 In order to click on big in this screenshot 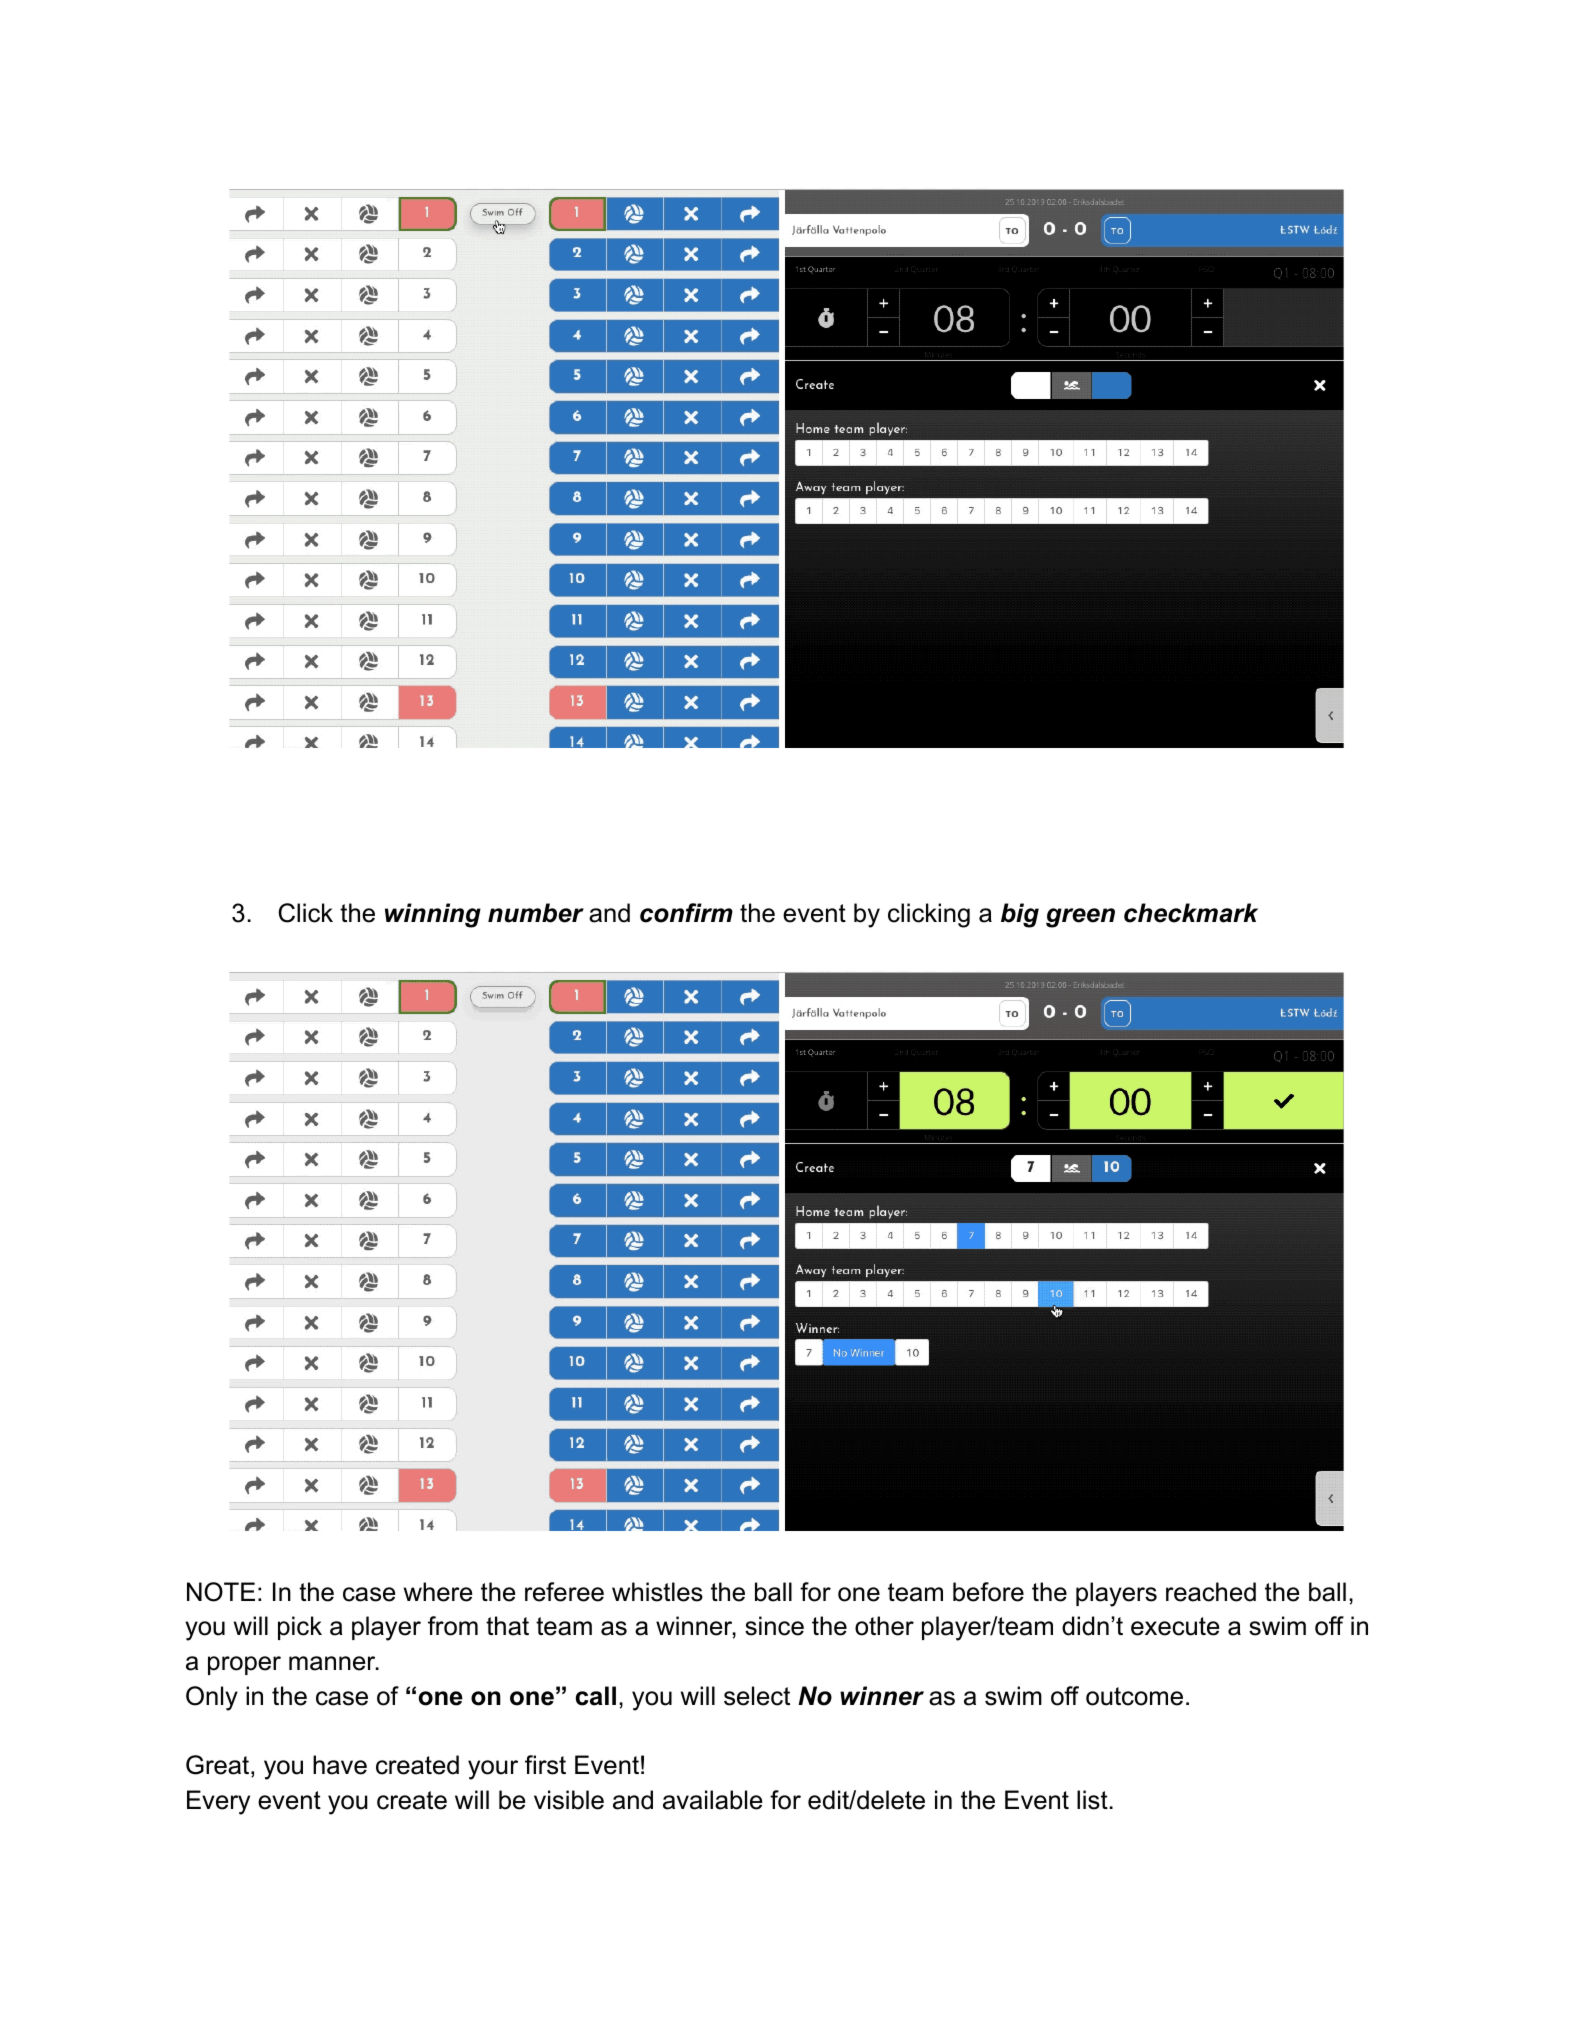, I will do `click(1020, 915)`.
